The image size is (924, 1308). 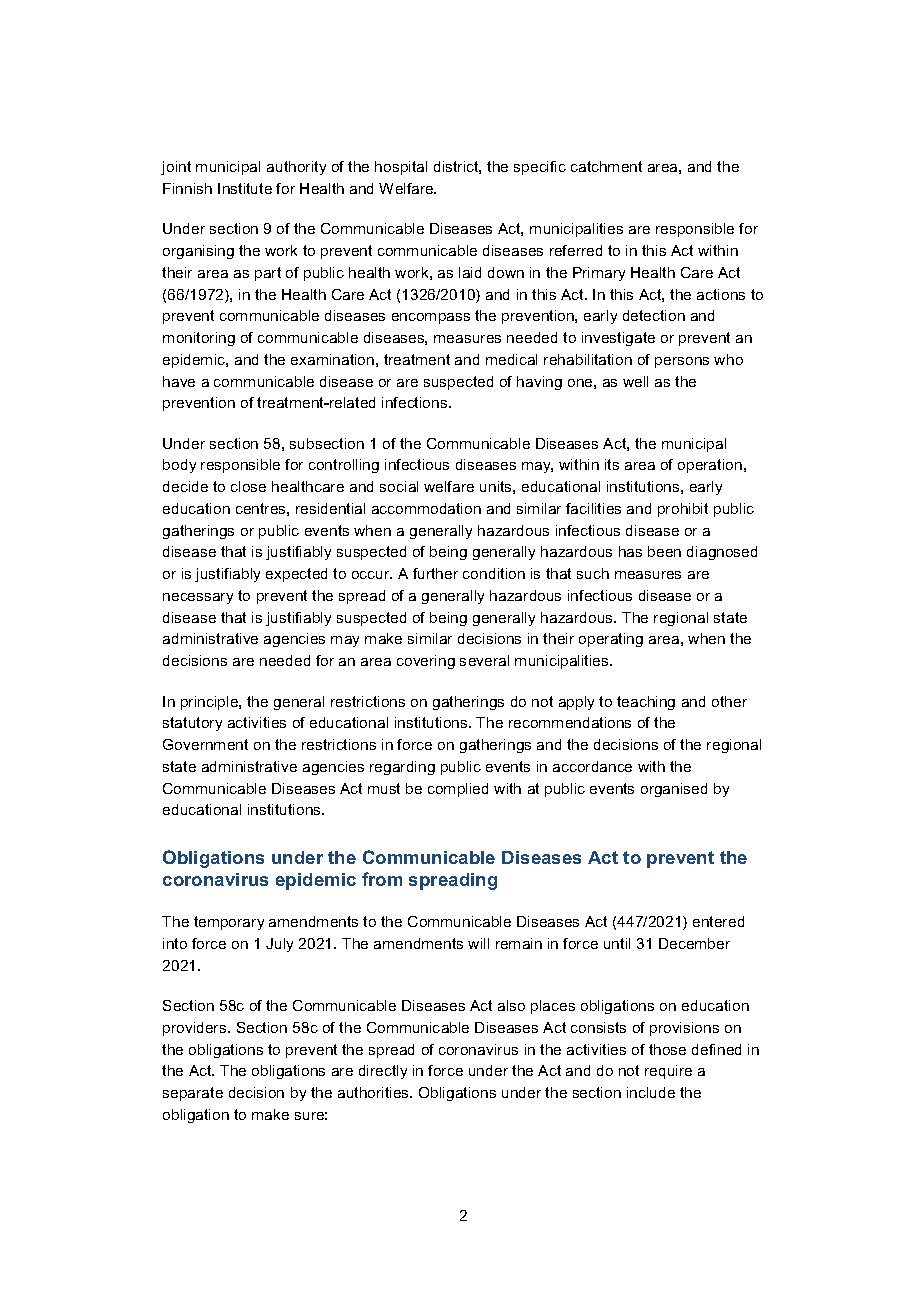 What do you see at coordinates (198, 598) in the page?
I see `necessary` at bounding box center [198, 598].
